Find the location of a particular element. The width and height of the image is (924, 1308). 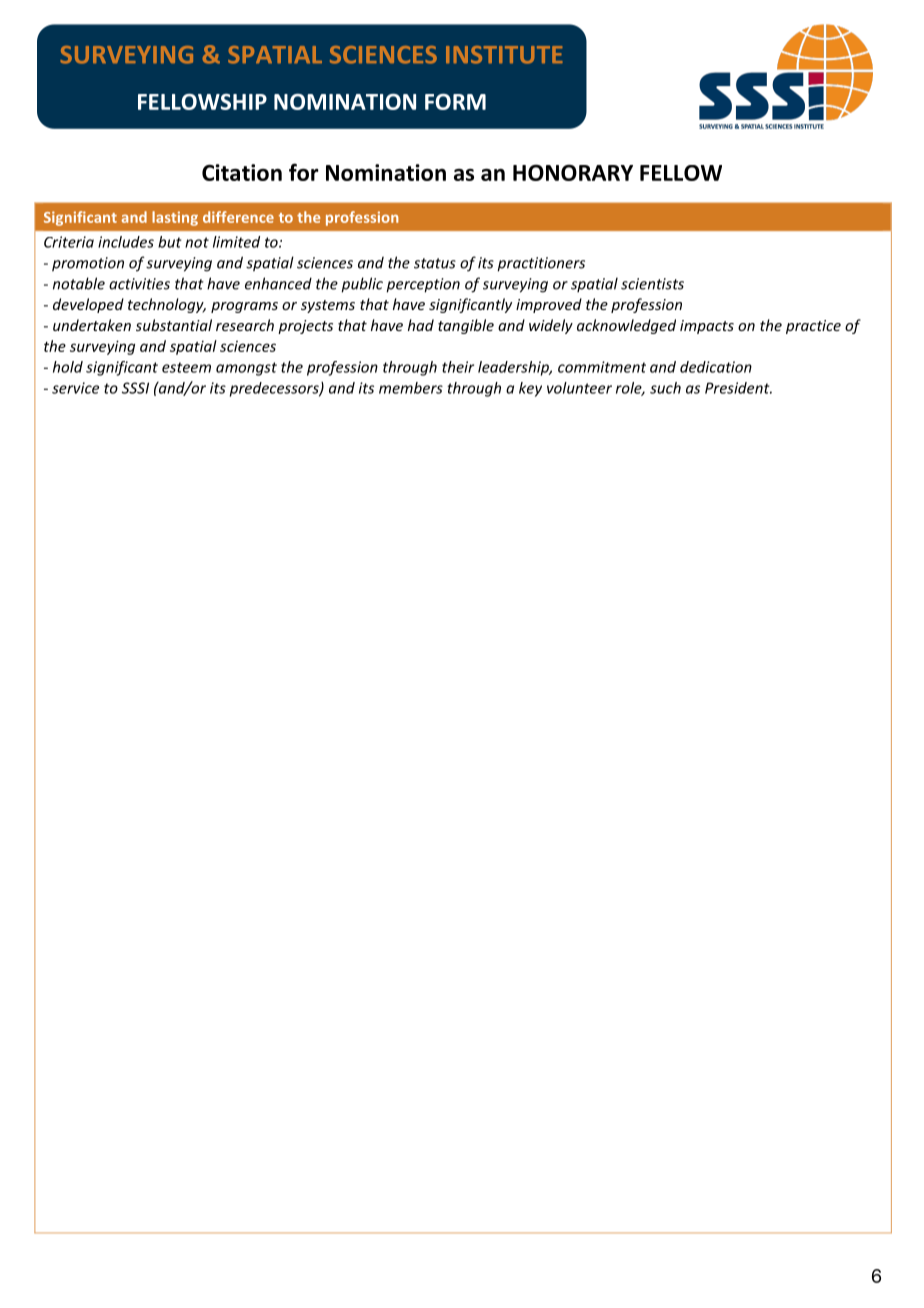

INSTITUTE is located at coordinates (504, 55).
